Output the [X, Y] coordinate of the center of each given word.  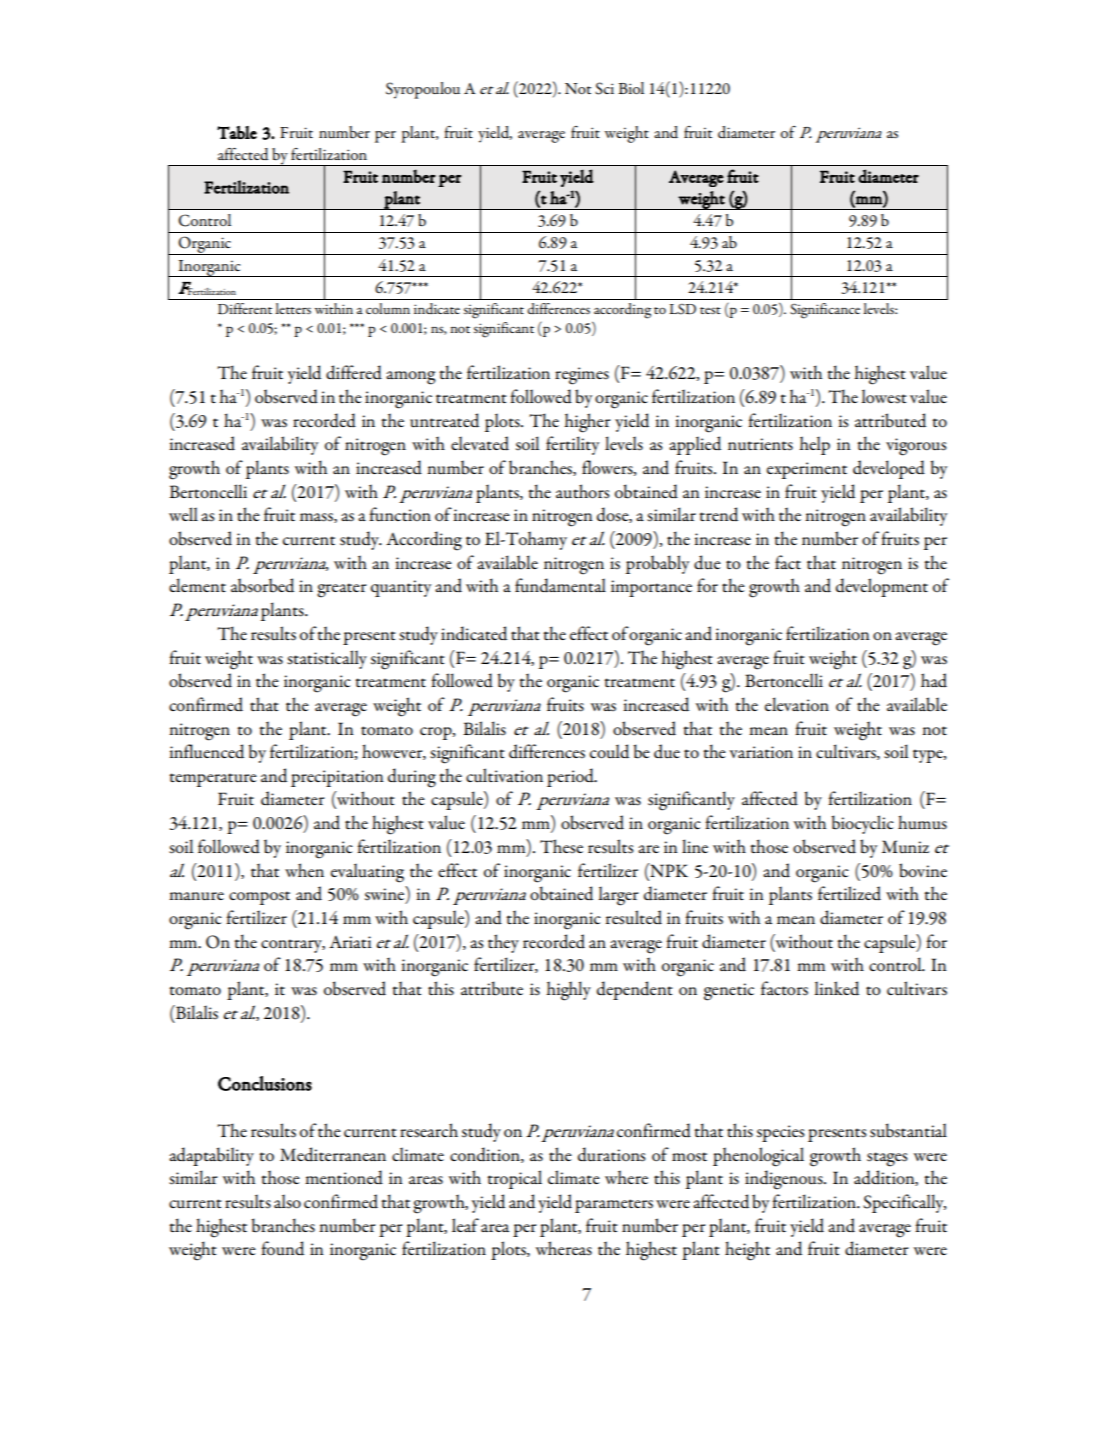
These [561, 846]
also [287, 1201]
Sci [604, 88]
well [183, 514]
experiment [807, 470]
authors [582, 491]
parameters [614, 1206]
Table [237, 132]
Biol [631, 88]
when [304, 870]
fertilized [849, 893]
